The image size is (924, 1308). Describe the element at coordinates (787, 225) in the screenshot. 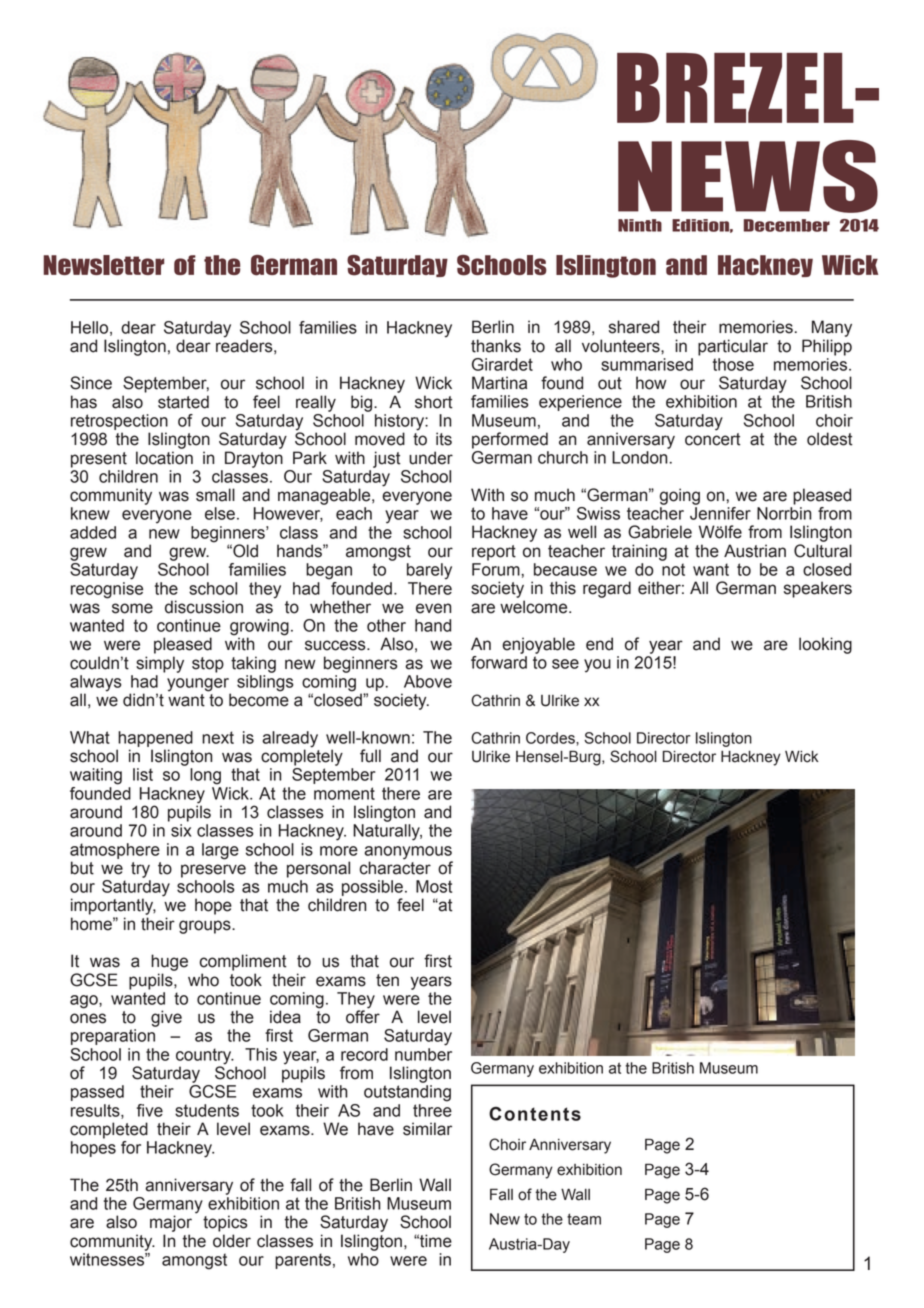

I see `December` at that location.
